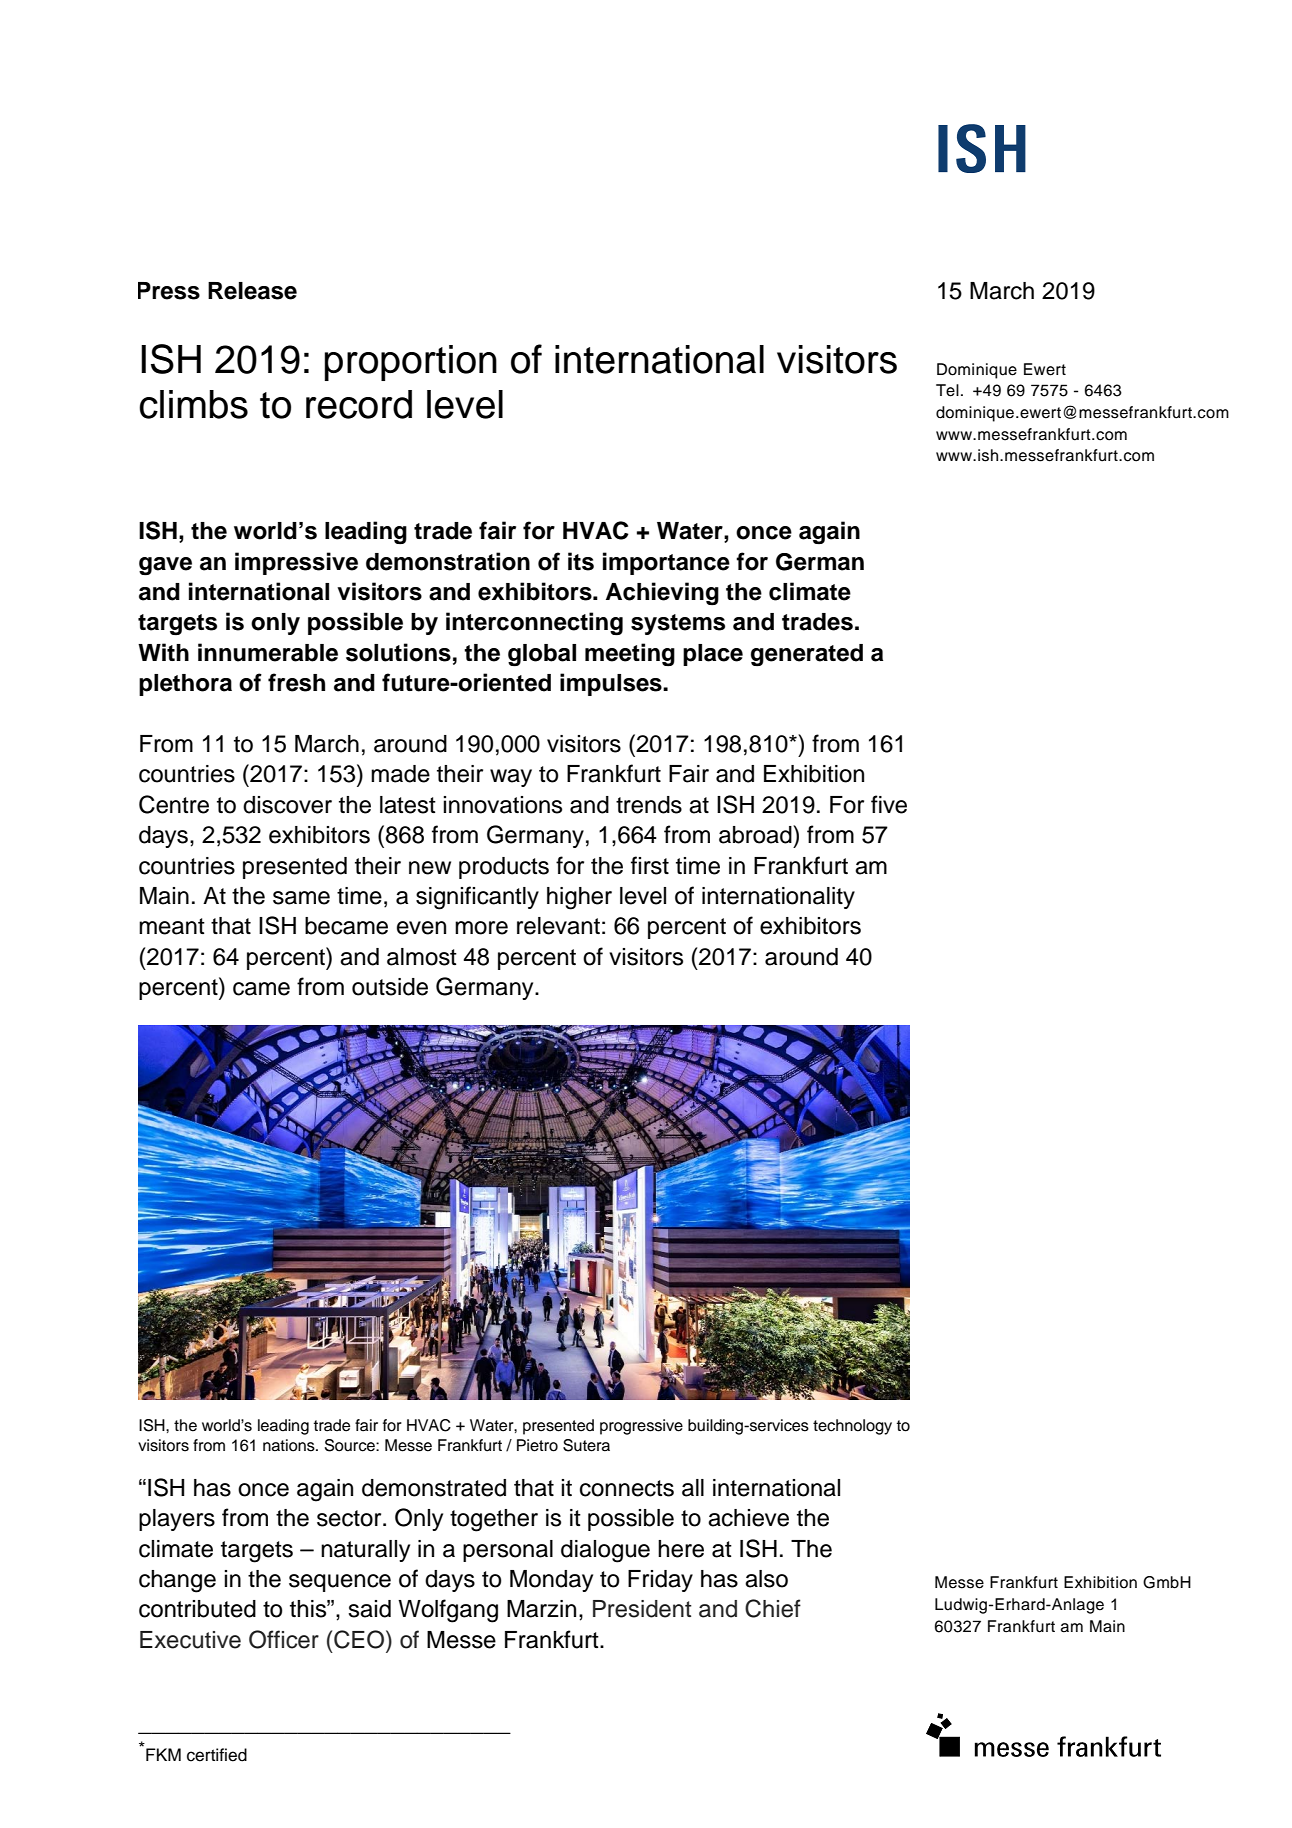 This page has height=1828, width=1292. Describe the element at coordinates (411, 363) in the page. I see `proportion` at that location.
